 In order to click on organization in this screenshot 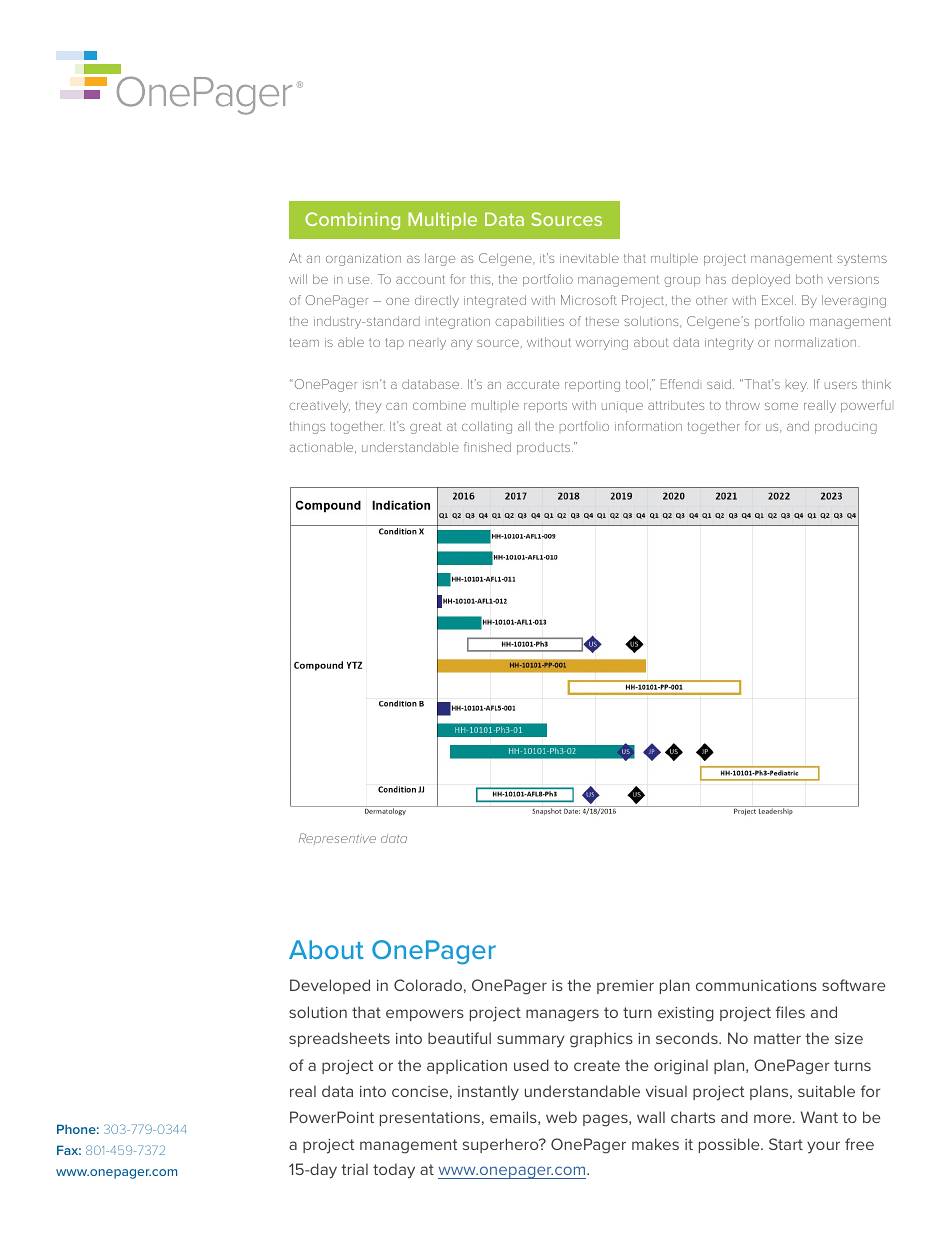, I will do `click(363, 260)`.
